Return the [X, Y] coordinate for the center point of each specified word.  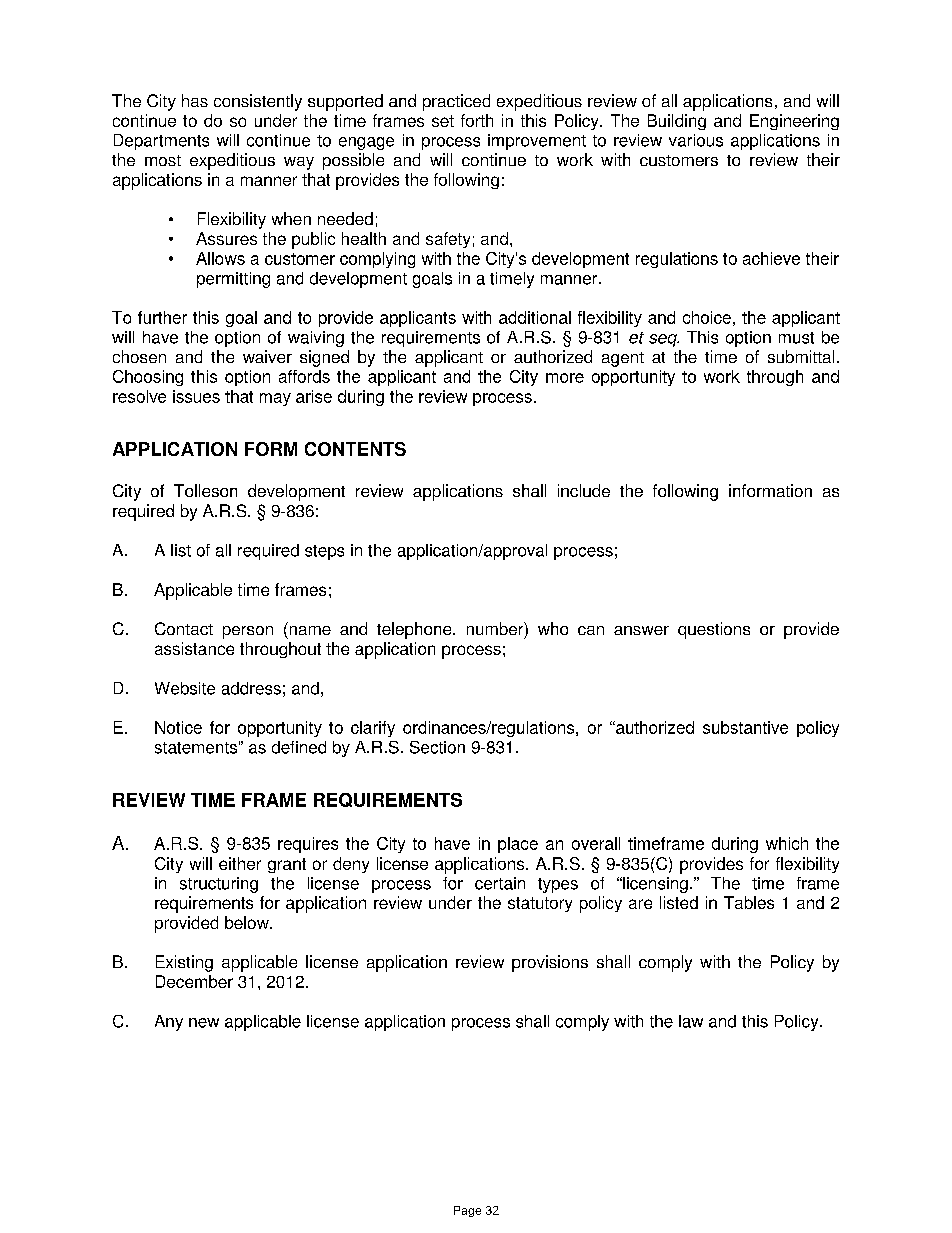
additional [535, 317]
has [195, 100]
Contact [184, 628]
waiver [267, 356]
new [204, 1023]
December [194, 981]
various [696, 140]
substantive [745, 727]
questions [714, 630]
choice [707, 317]
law [691, 1021]
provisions [550, 963]
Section [437, 747]
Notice [178, 727]
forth [477, 120]
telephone [415, 630]
